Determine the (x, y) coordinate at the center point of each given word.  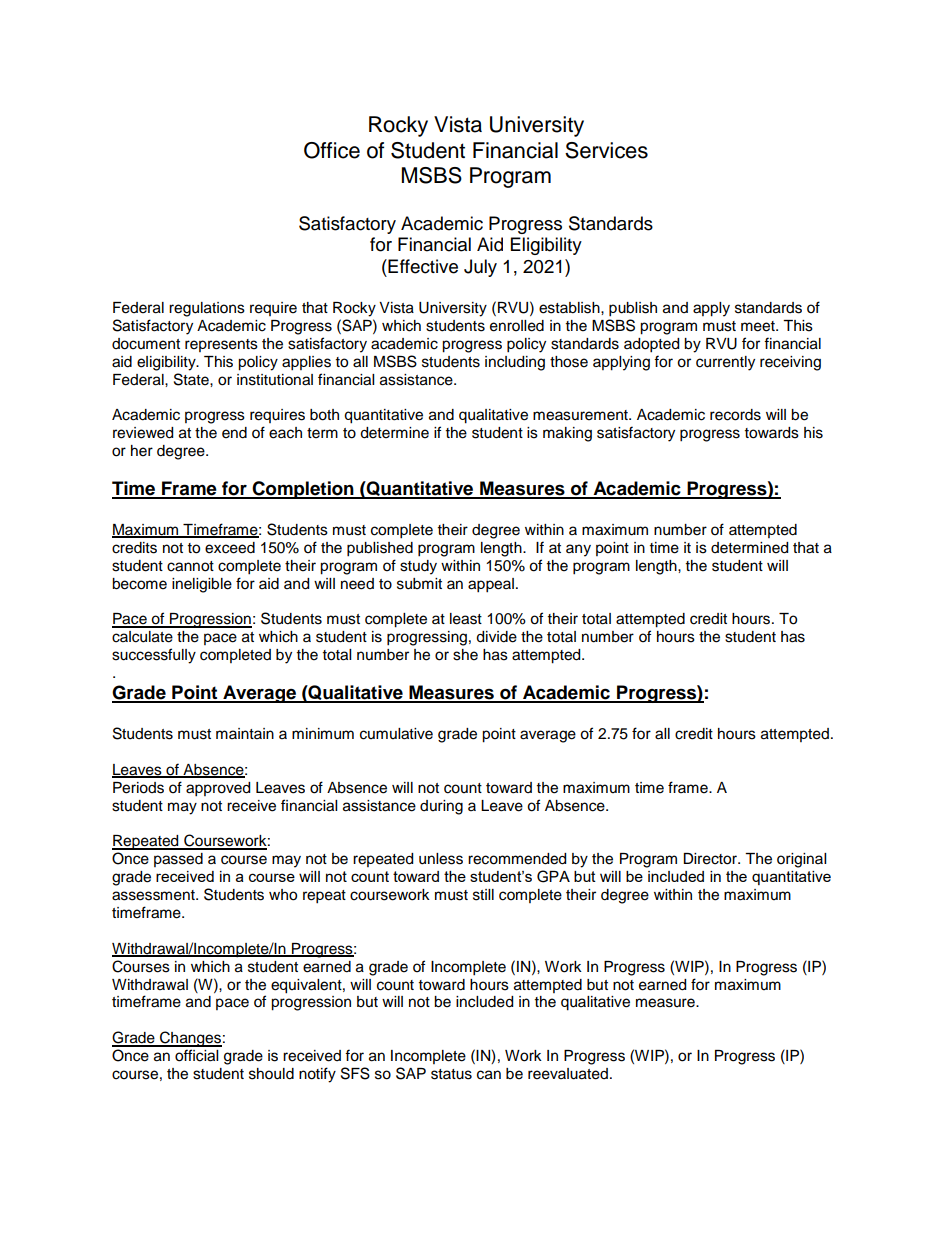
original (801, 860)
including (515, 363)
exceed (230, 548)
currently (725, 363)
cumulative (396, 734)
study (418, 567)
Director (711, 859)
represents (221, 345)
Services (606, 150)
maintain (245, 733)
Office (332, 150)
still (483, 895)
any (578, 550)
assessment (154, 895)
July (480, 268)
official (196, 1055)
